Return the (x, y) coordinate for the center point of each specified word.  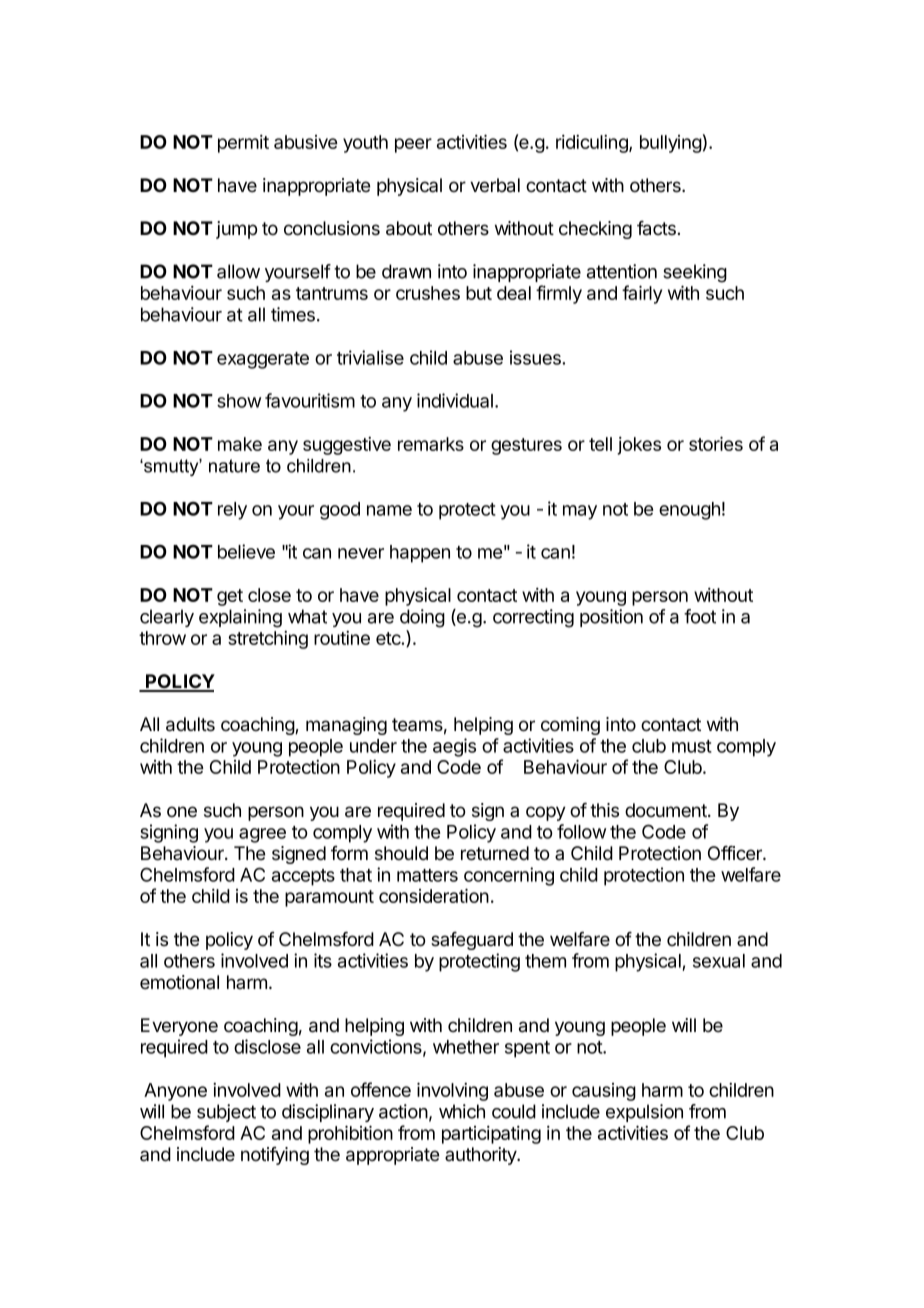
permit (243, 144)
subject (226, 1113)
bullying (671, 144)
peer (413, 145)
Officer (736, 853)
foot (700, 616)
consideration (434, 895)
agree (262, 835)
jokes (639, 446)
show (239, 401)
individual (455, 400)
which (462, 1111)
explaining (240, 618)
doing (422, 618)
